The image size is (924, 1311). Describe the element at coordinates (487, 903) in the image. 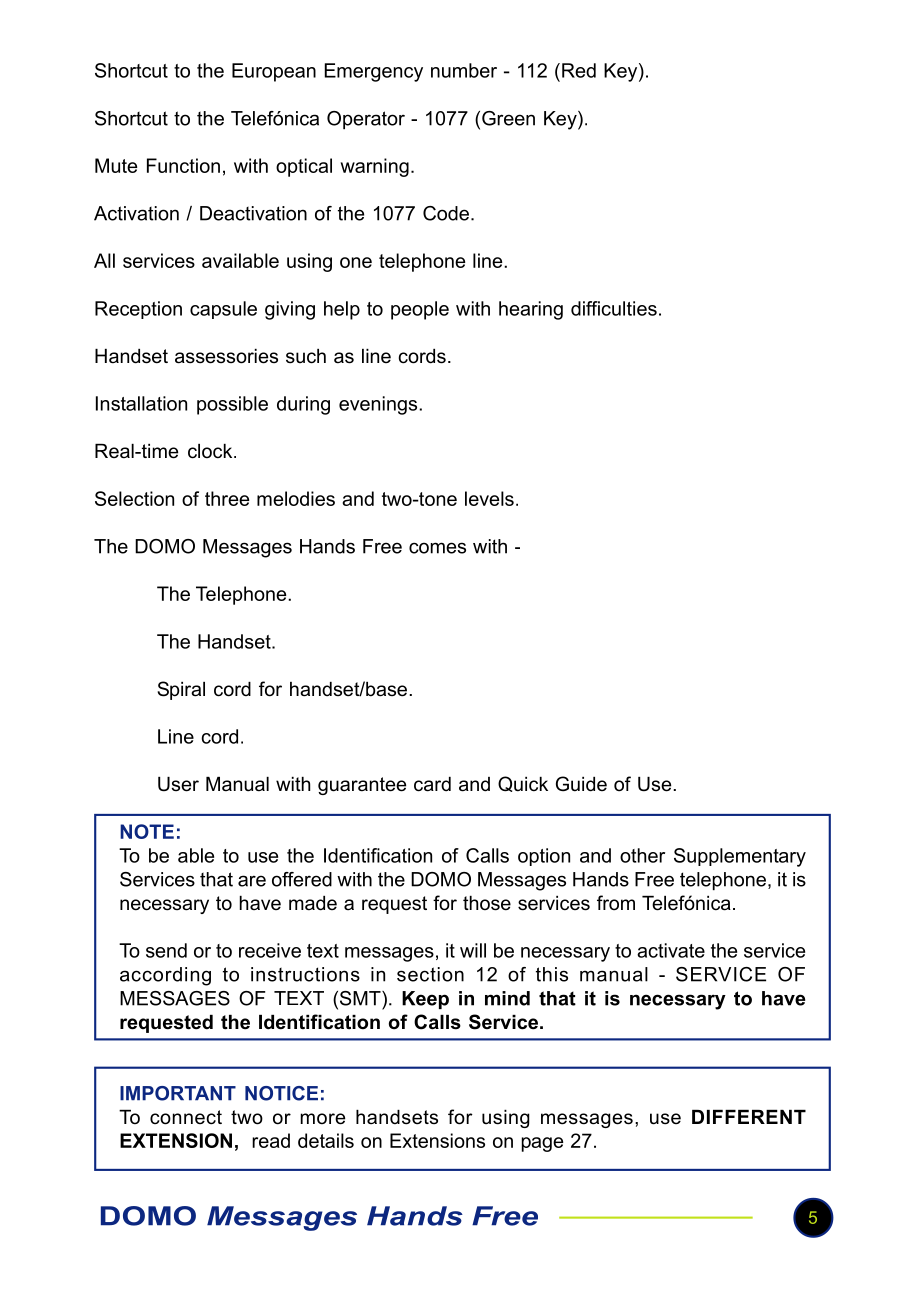

I see `those` at that location.
